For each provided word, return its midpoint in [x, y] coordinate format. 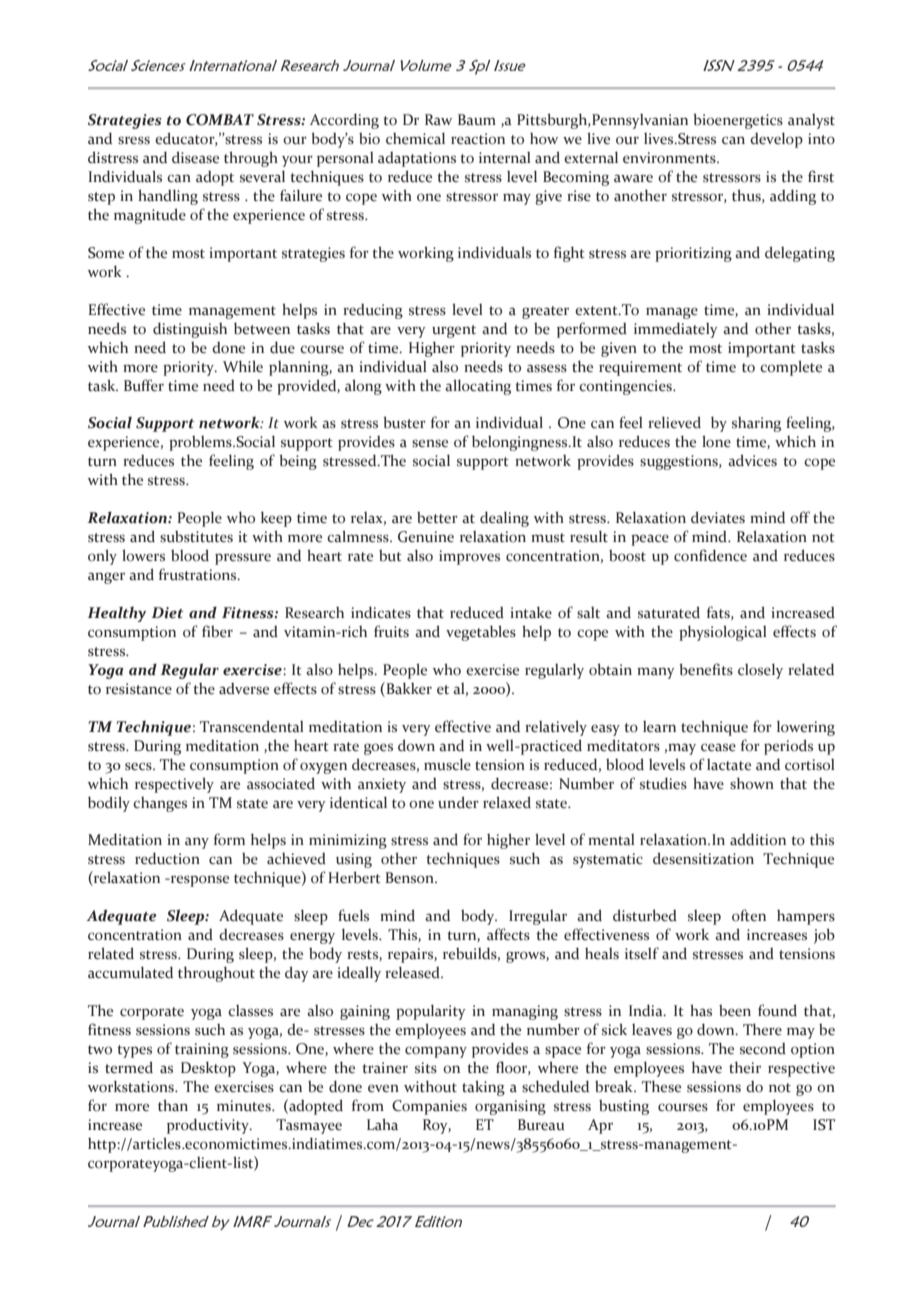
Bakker [408, 689]
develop [776, 140]
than [173, 1105]
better [437, 518]
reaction [478, 139]
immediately [676, 330]
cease [718, 747]
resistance [139, 689]
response [198, 881]
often [749, 915]
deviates [718, 517]
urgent [454, 331]
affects [508, 934]
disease [195, 157]
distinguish [190, 330]
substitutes [196, 537]
